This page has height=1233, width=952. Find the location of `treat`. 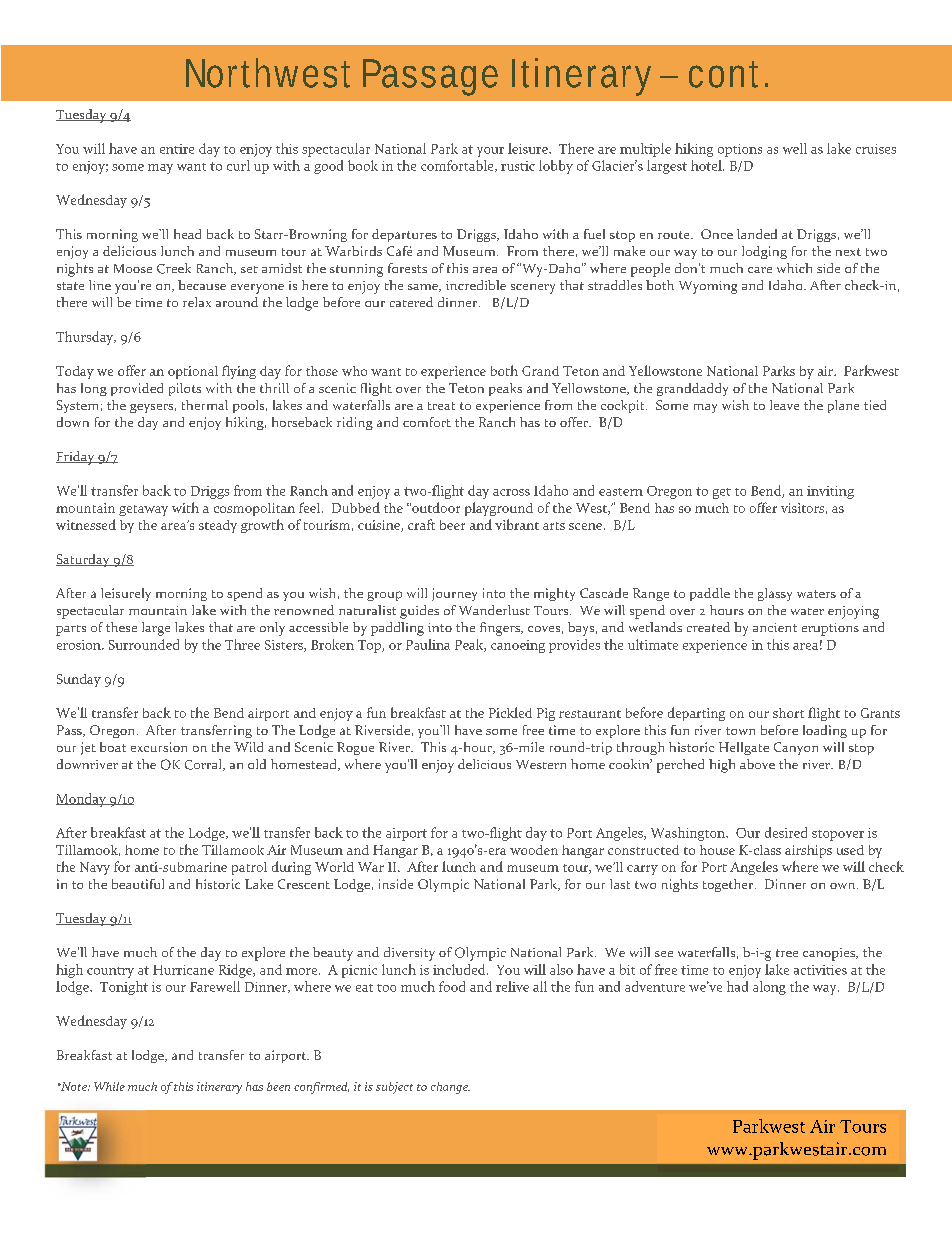

treat is located at coordinates (441, 406).
